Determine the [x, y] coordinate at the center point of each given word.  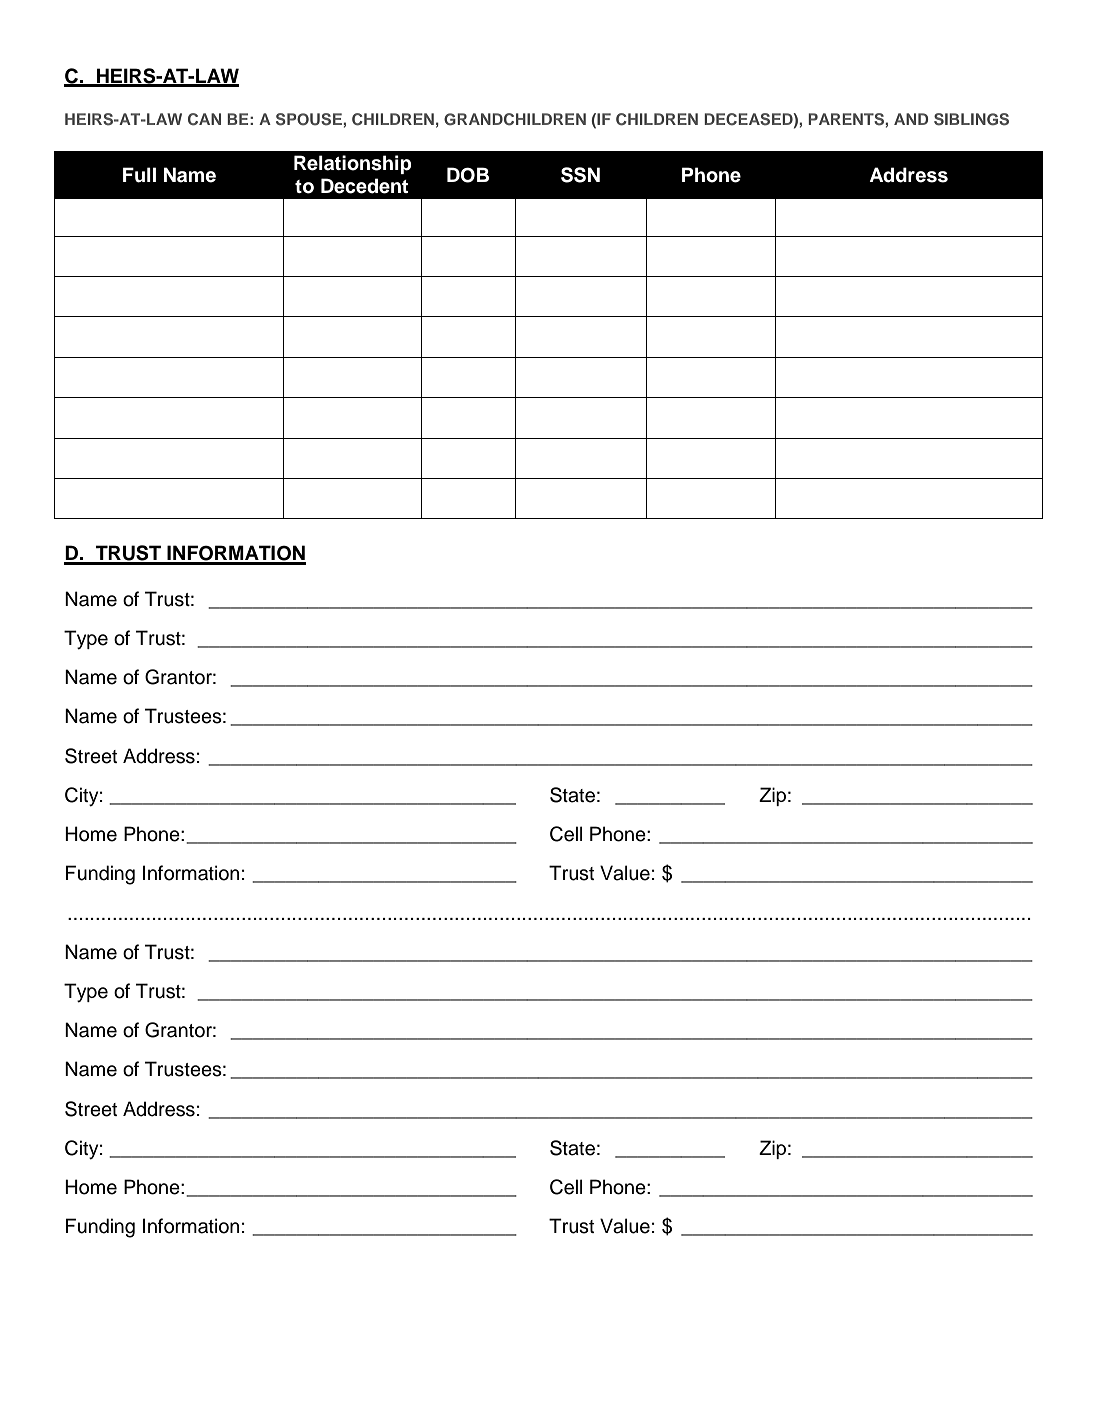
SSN [580, 175]
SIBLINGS [971, 119]
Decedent [364, 186]
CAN [204, 119]
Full [139, 175]
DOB [468, 175]
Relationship [353, 164]
